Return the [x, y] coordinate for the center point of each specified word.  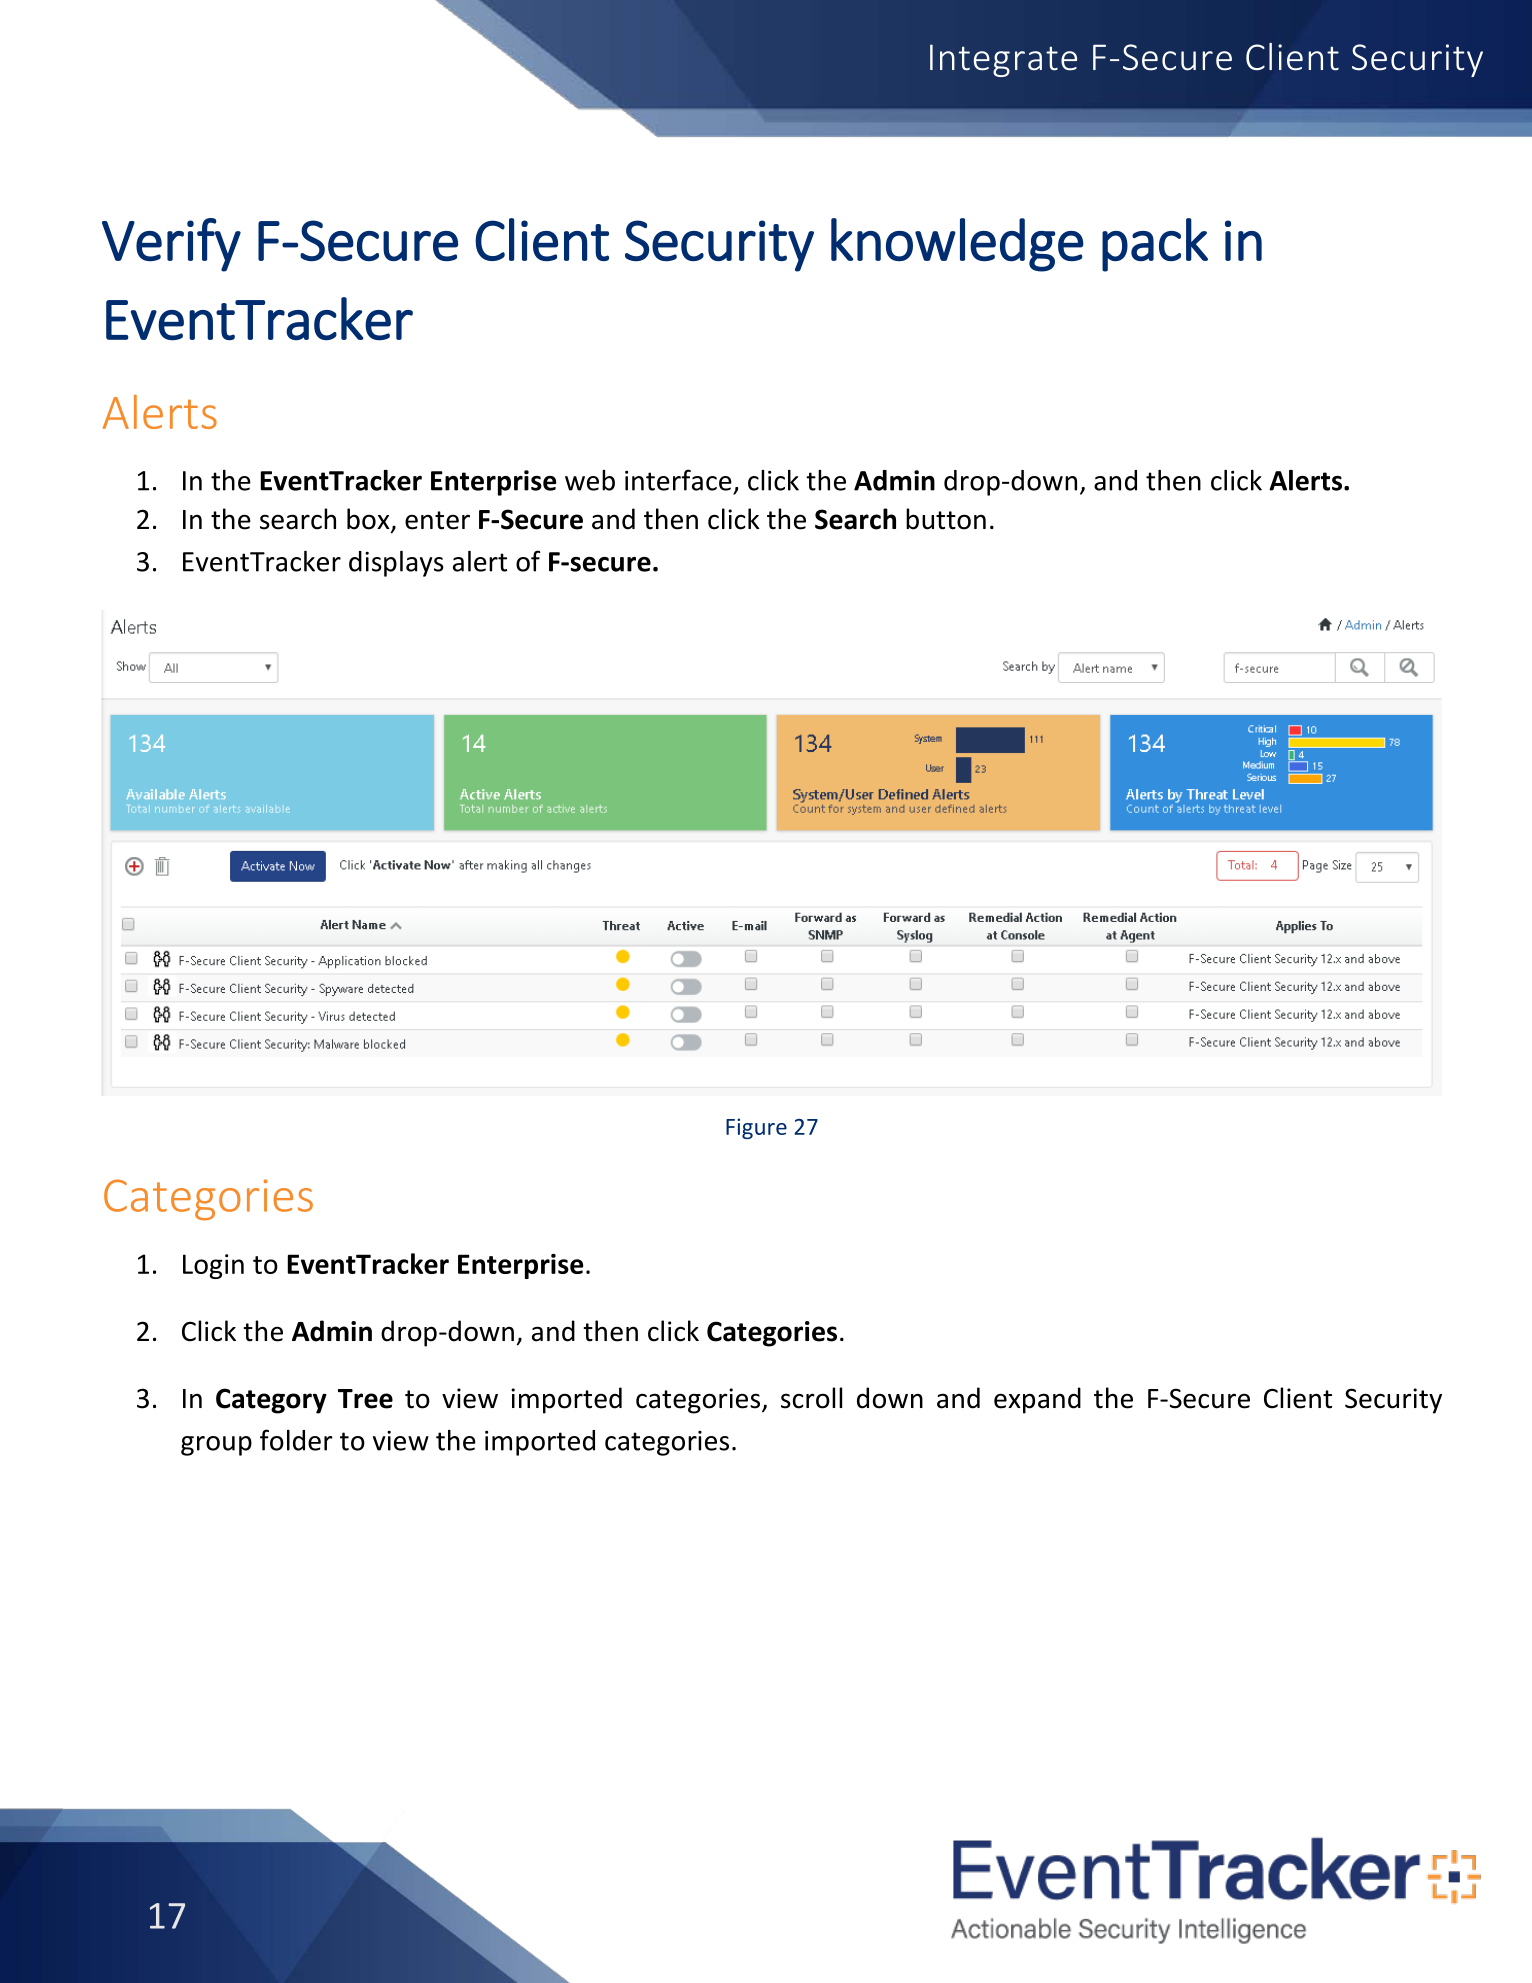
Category [271, 1401]
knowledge [957, 245]
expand [1037, 1400]
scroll [811, 1398]
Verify [171, 245]
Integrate [1003, 60]
